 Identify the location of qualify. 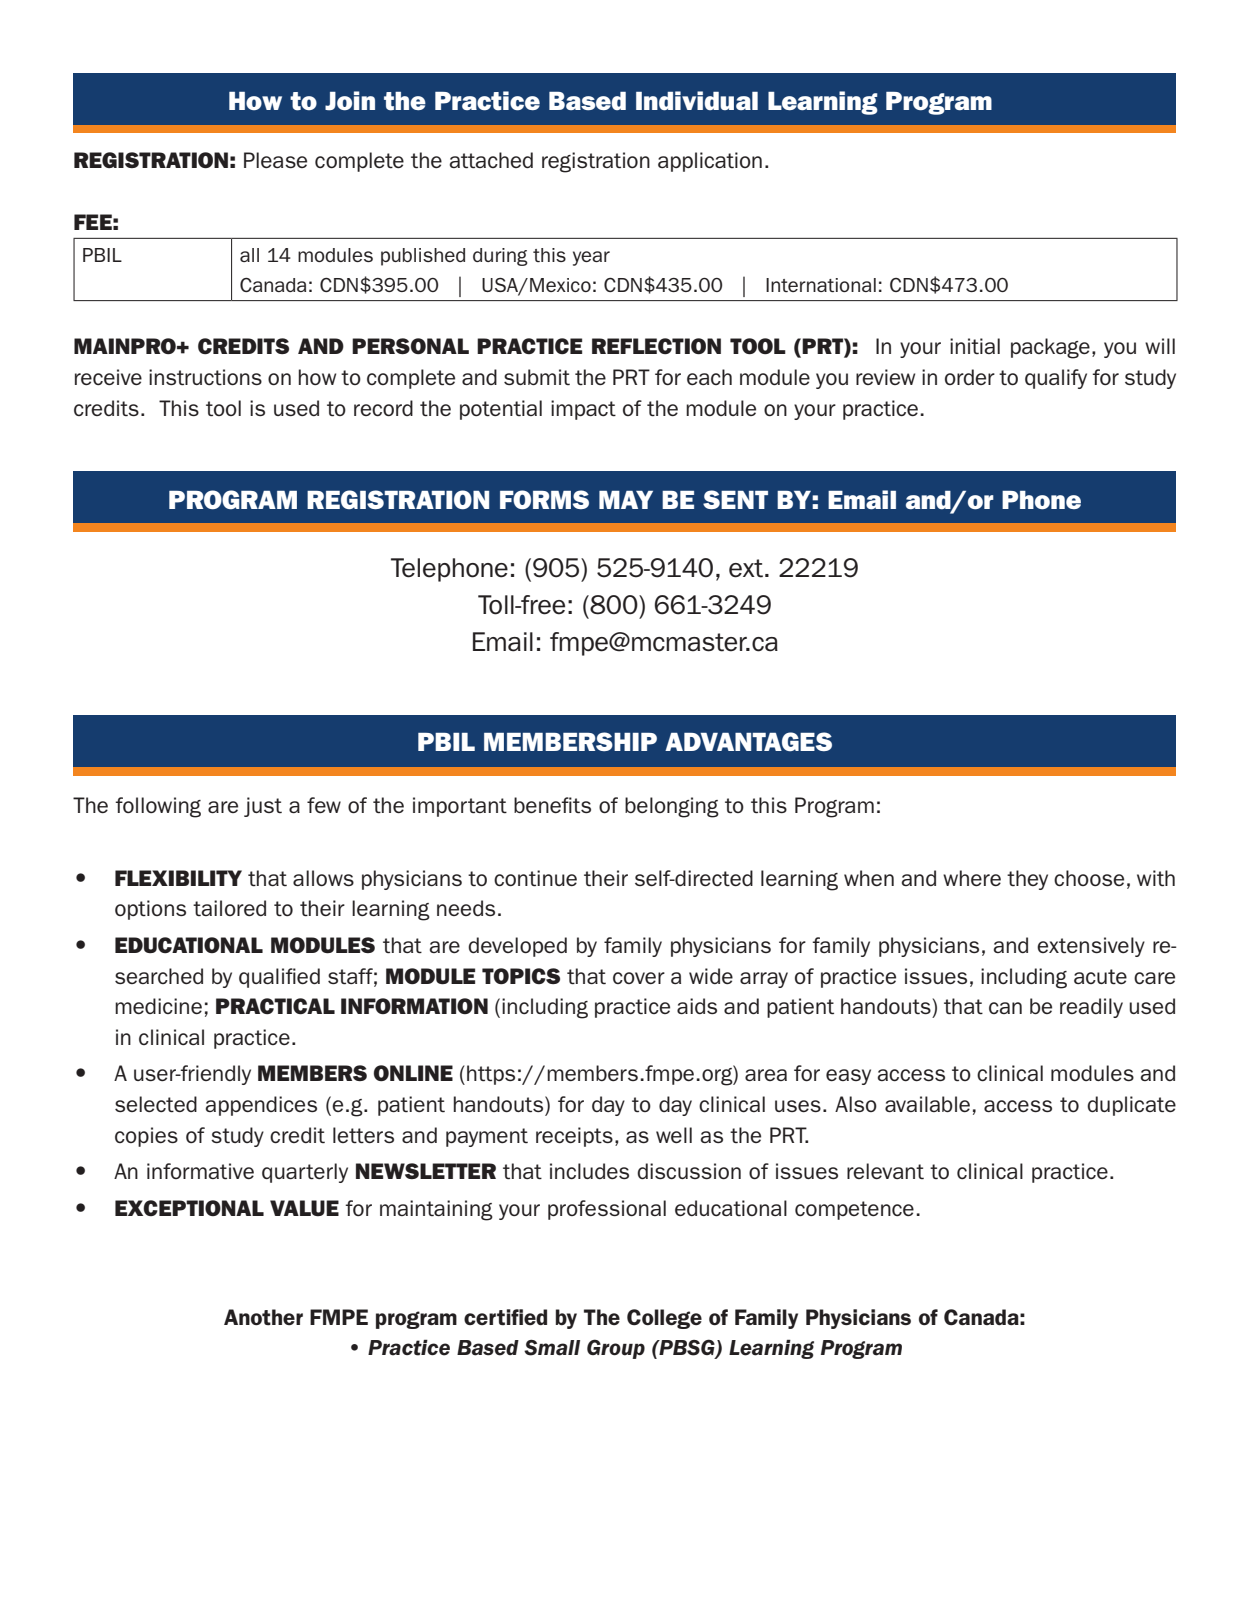
(1056, 379).
